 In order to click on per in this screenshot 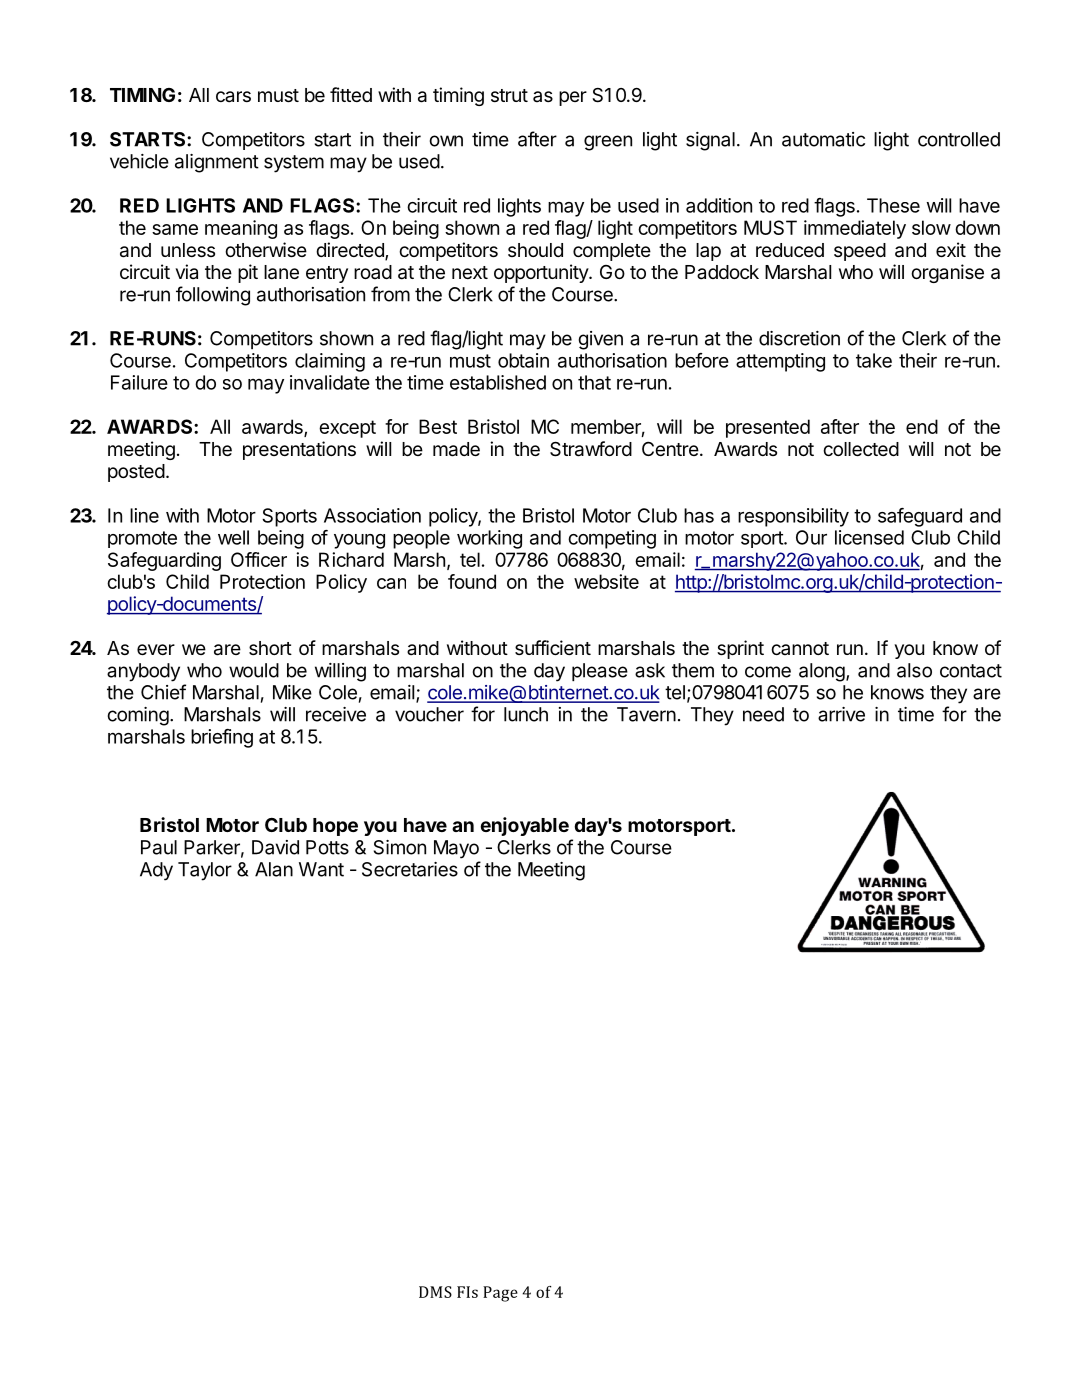, I will do `click(573, 98)`.
